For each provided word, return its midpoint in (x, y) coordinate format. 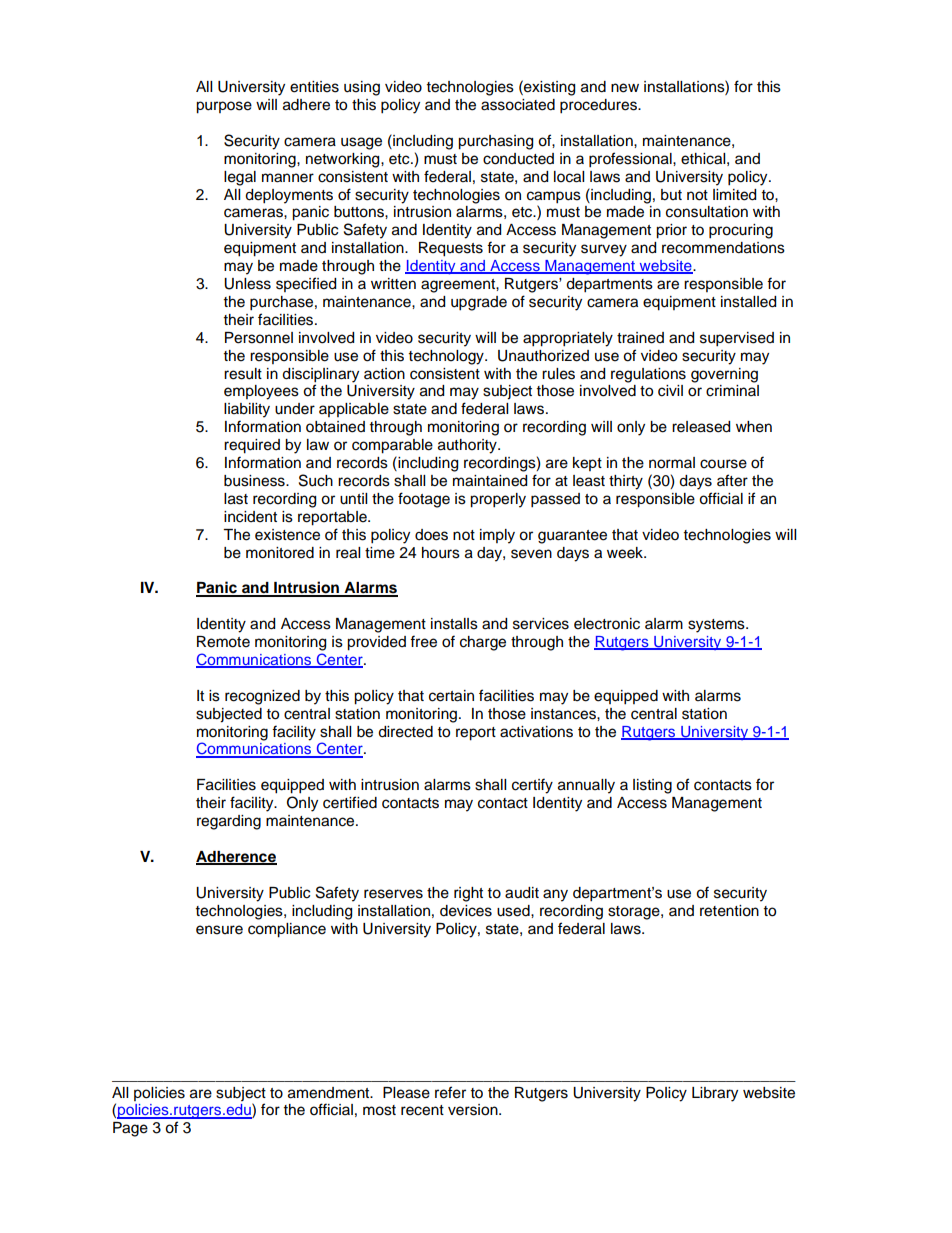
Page (130, 1129)
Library (715, 1094)
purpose (224, 107)
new (625, 88)
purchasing (495, 142)
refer (450, 1092)
